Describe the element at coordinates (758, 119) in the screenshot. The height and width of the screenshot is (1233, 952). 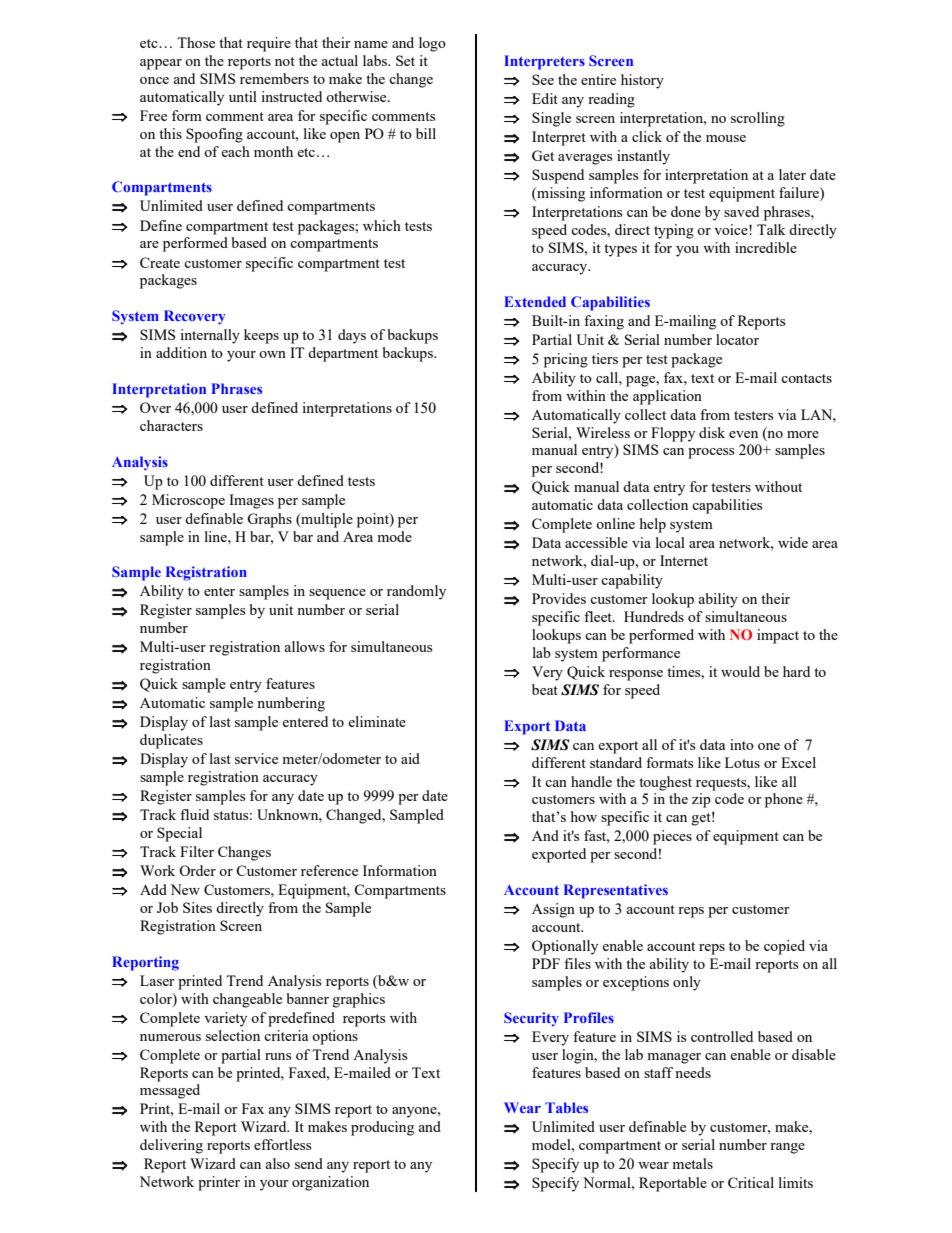
I see `scrolling` at that location.
